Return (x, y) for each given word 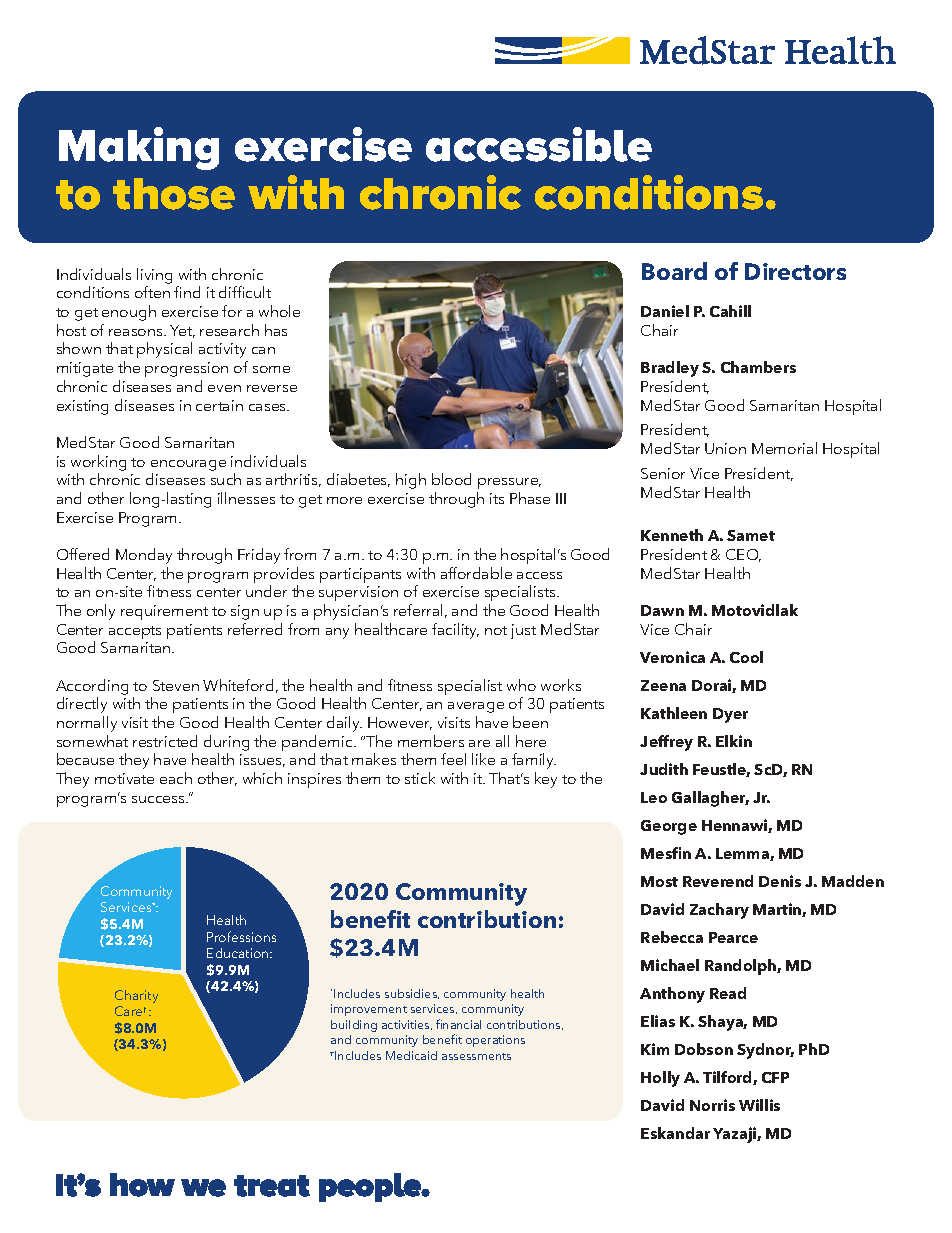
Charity (136, 996)
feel (453, 759)
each (176, 778)
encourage (188, 465)
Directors (795, 271)
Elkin (734, 741)
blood (451, 479)
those (174, 194)
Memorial (784, 448)
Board (674, 271)
